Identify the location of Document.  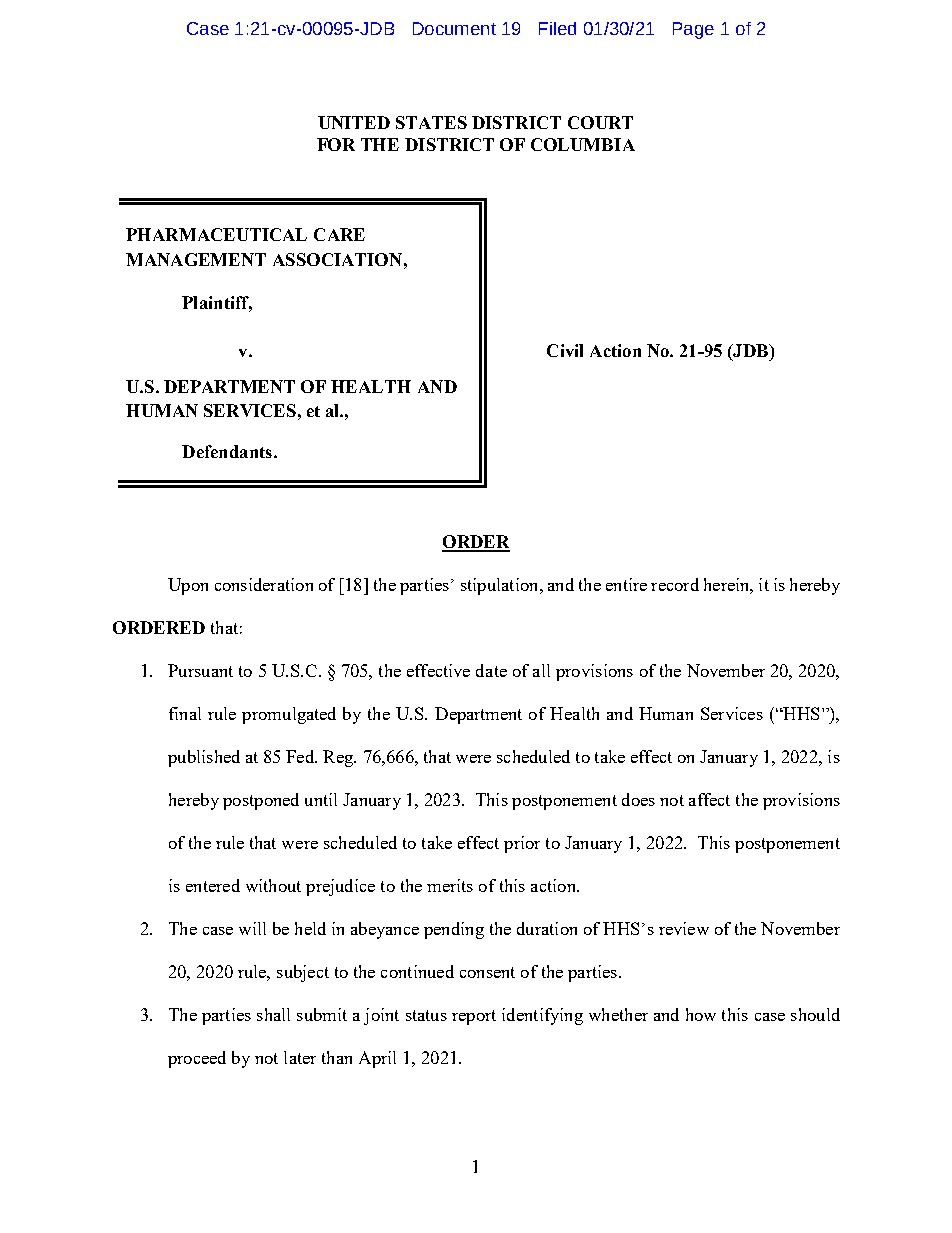
(454, 28).
